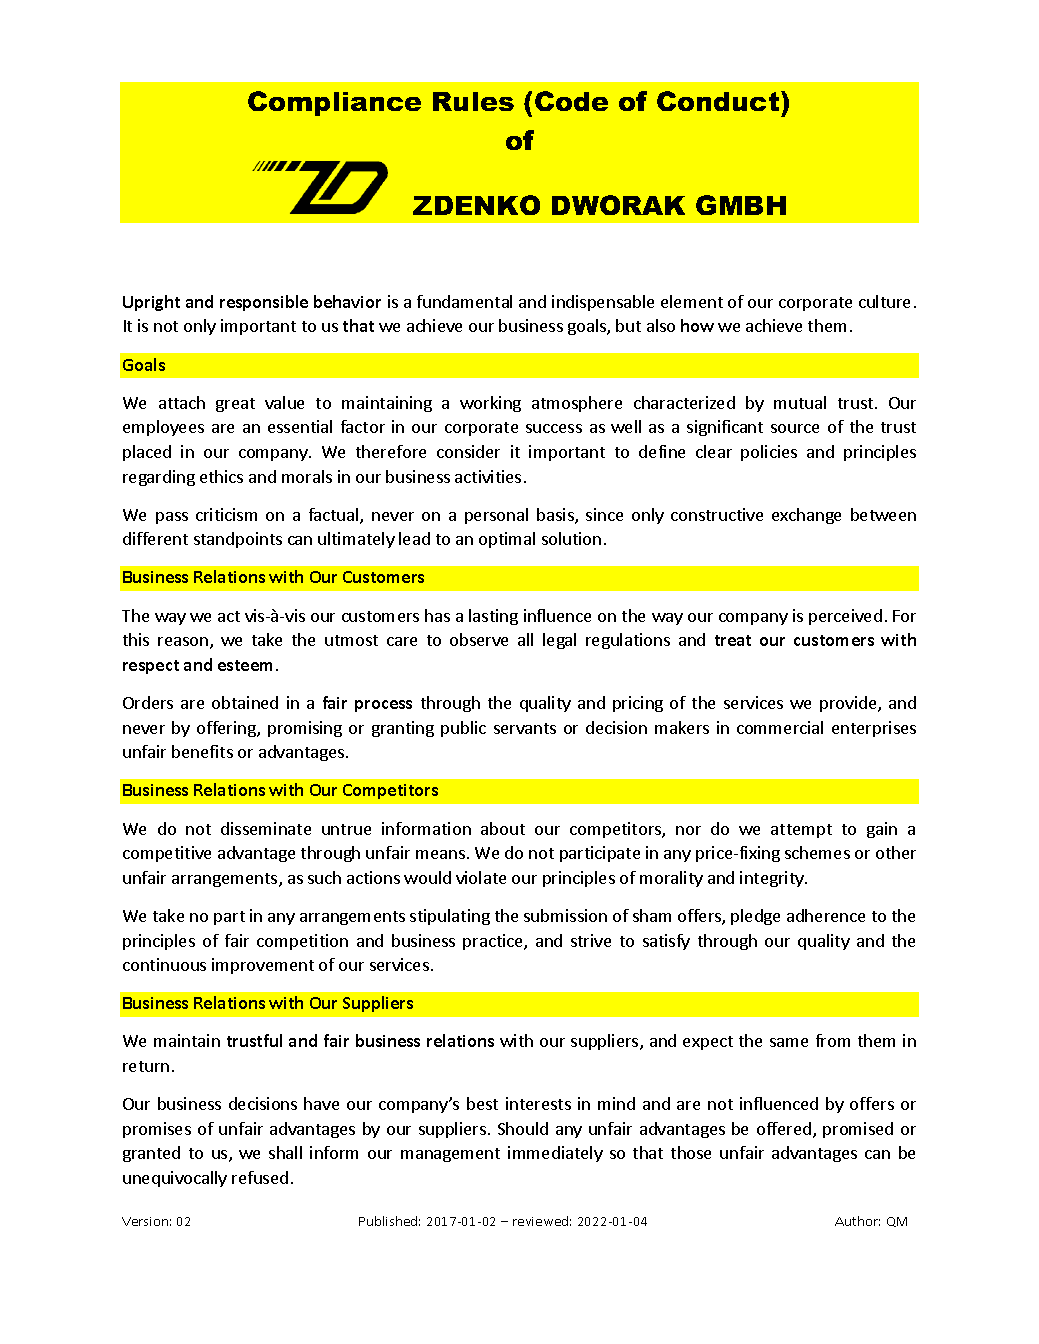 The height and width of the document is (1344, 1039). Describe the element at coordinates (266, 828) in the document. I see `disseminate` at that location.
